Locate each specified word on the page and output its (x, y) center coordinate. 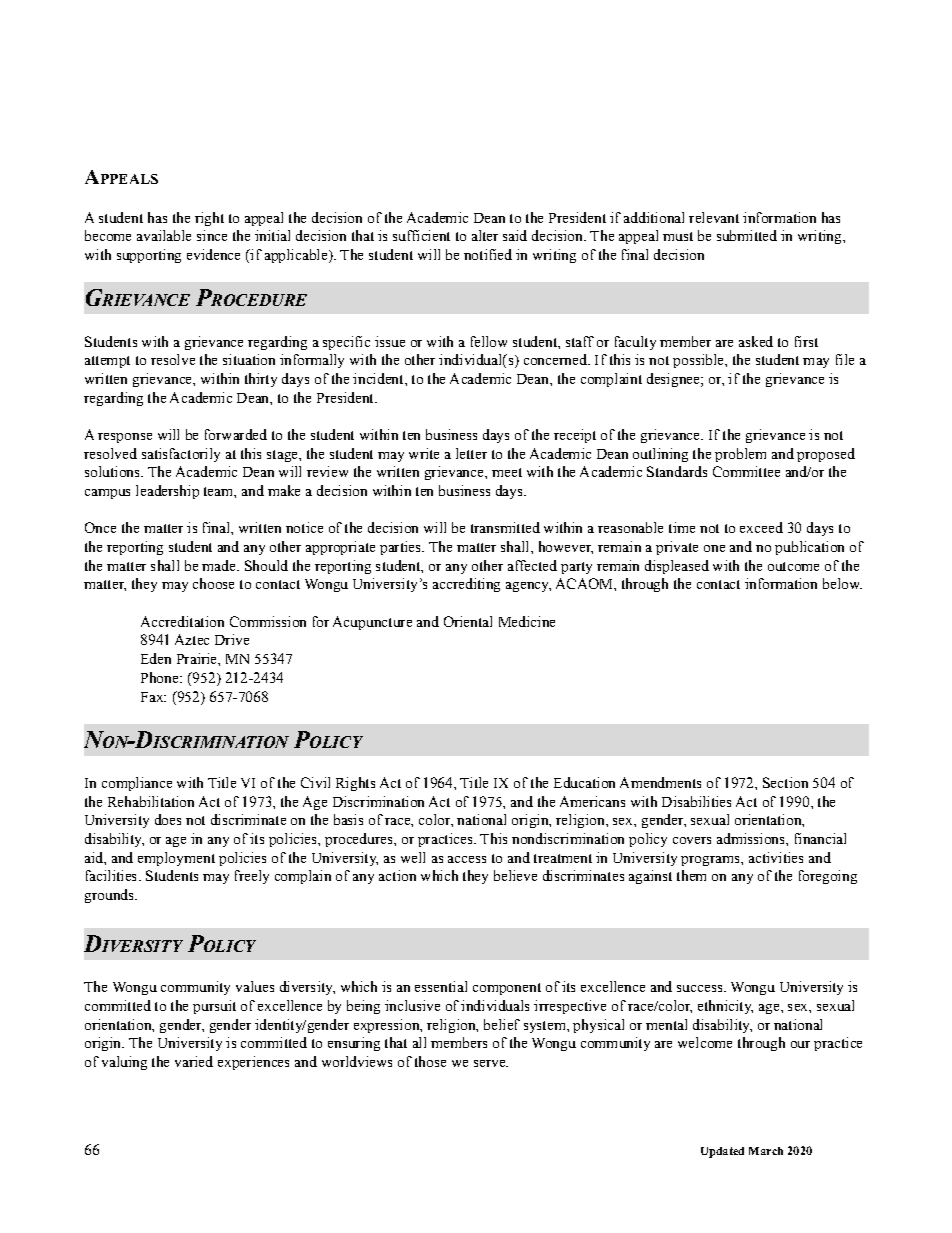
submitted (747, 235)
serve (490, 1063)
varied (194, 1061)
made (220, 565)
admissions (752, 838)
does (168, 819)
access (467, 859)
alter (485, 235)
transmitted (505, 527)
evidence (213, 254)
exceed (761, 527)
